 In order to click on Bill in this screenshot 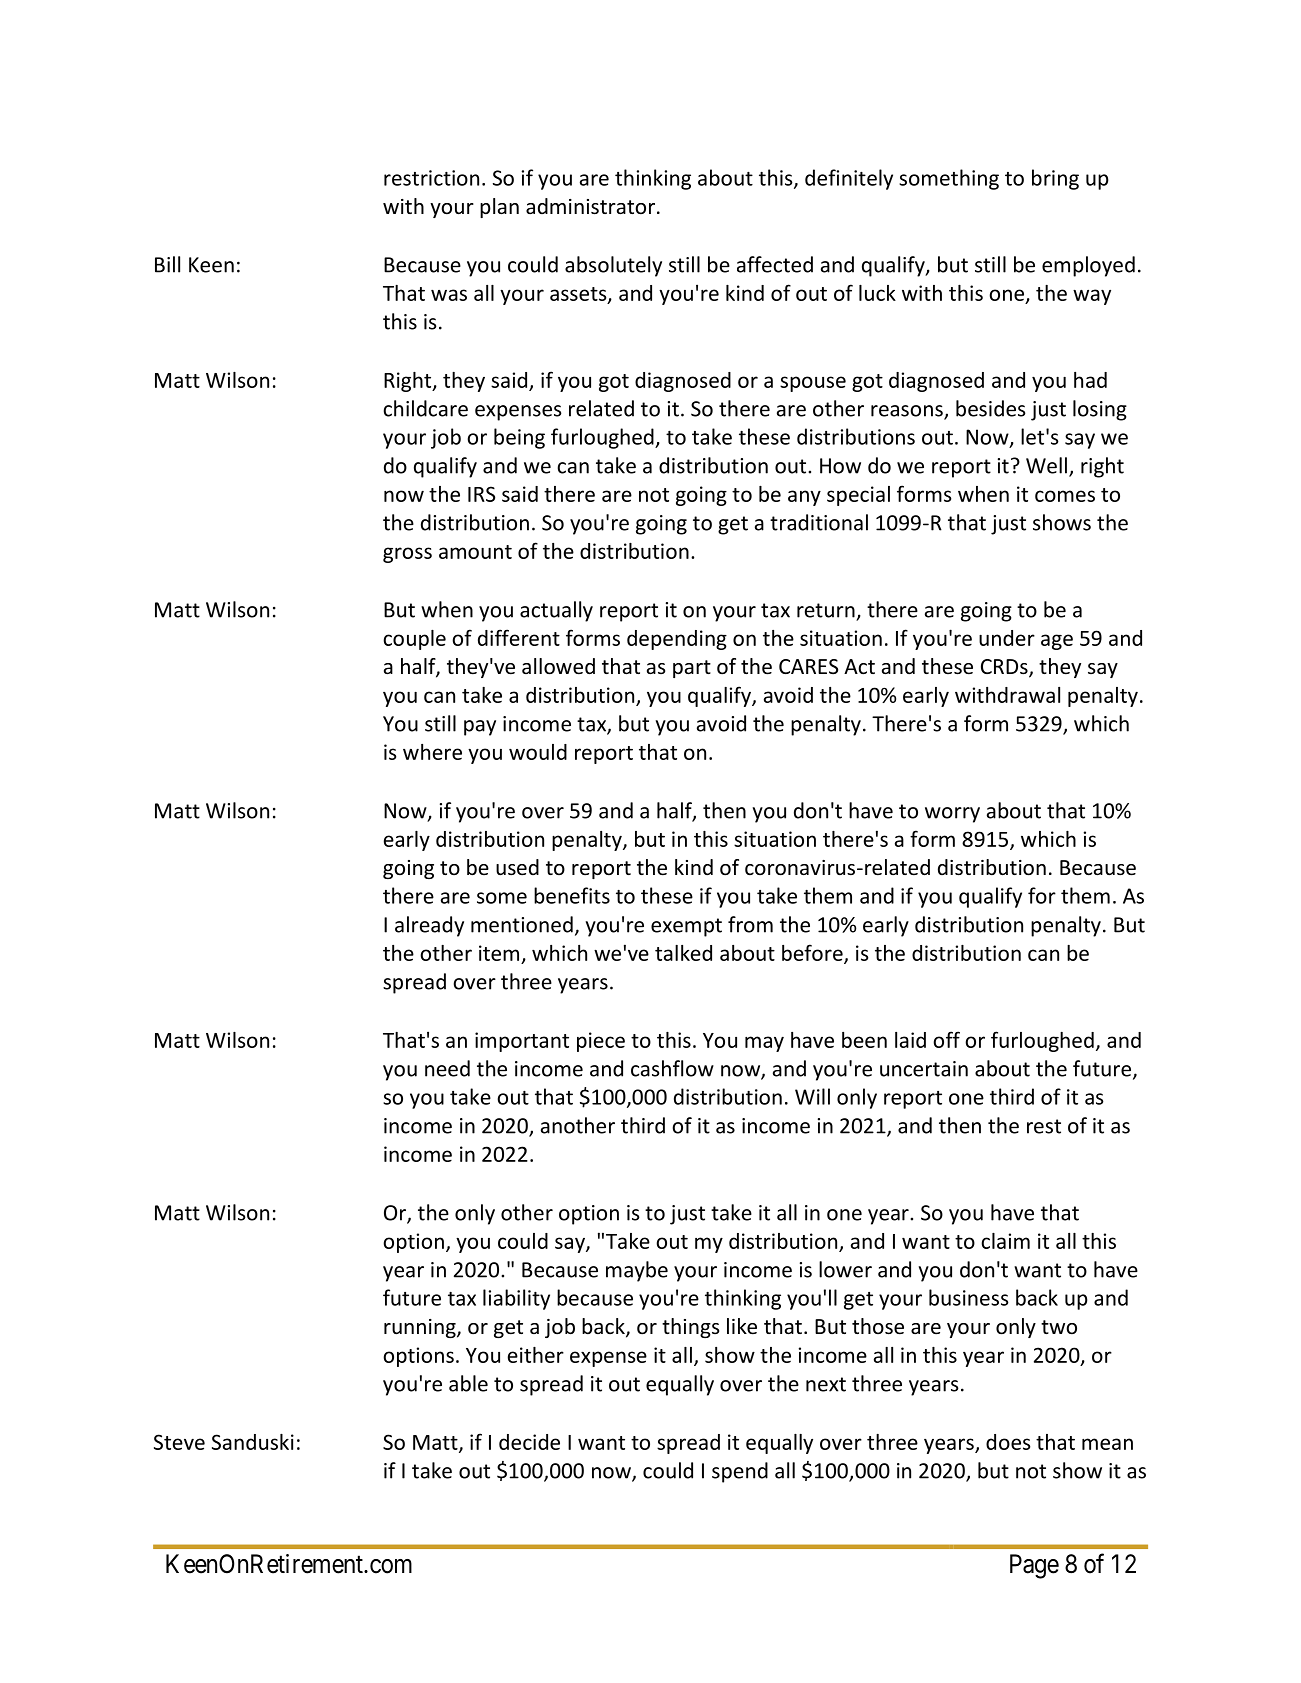, I will do `click(167, 264)`.
